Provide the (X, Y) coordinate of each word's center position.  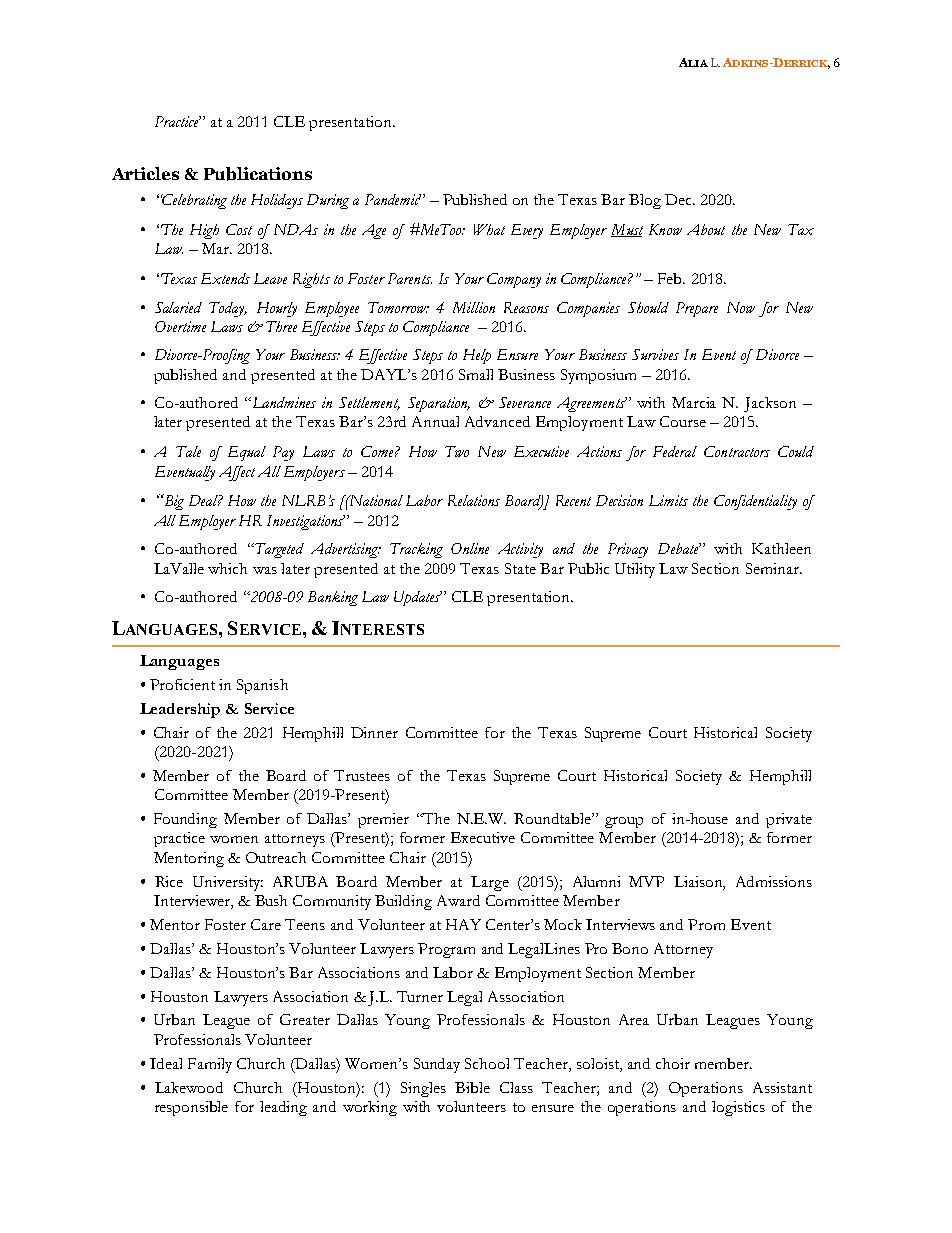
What (489, 229)
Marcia (694, 402)
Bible (472, 1087)
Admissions (774, 881)
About (706, 229)
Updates (418, 598)
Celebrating (194, 201)
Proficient (182, 684)
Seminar (773, 568)
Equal (247, 453)
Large (490, 883)
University (228, 883)
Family (210, 1065)
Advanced (497, 421)
